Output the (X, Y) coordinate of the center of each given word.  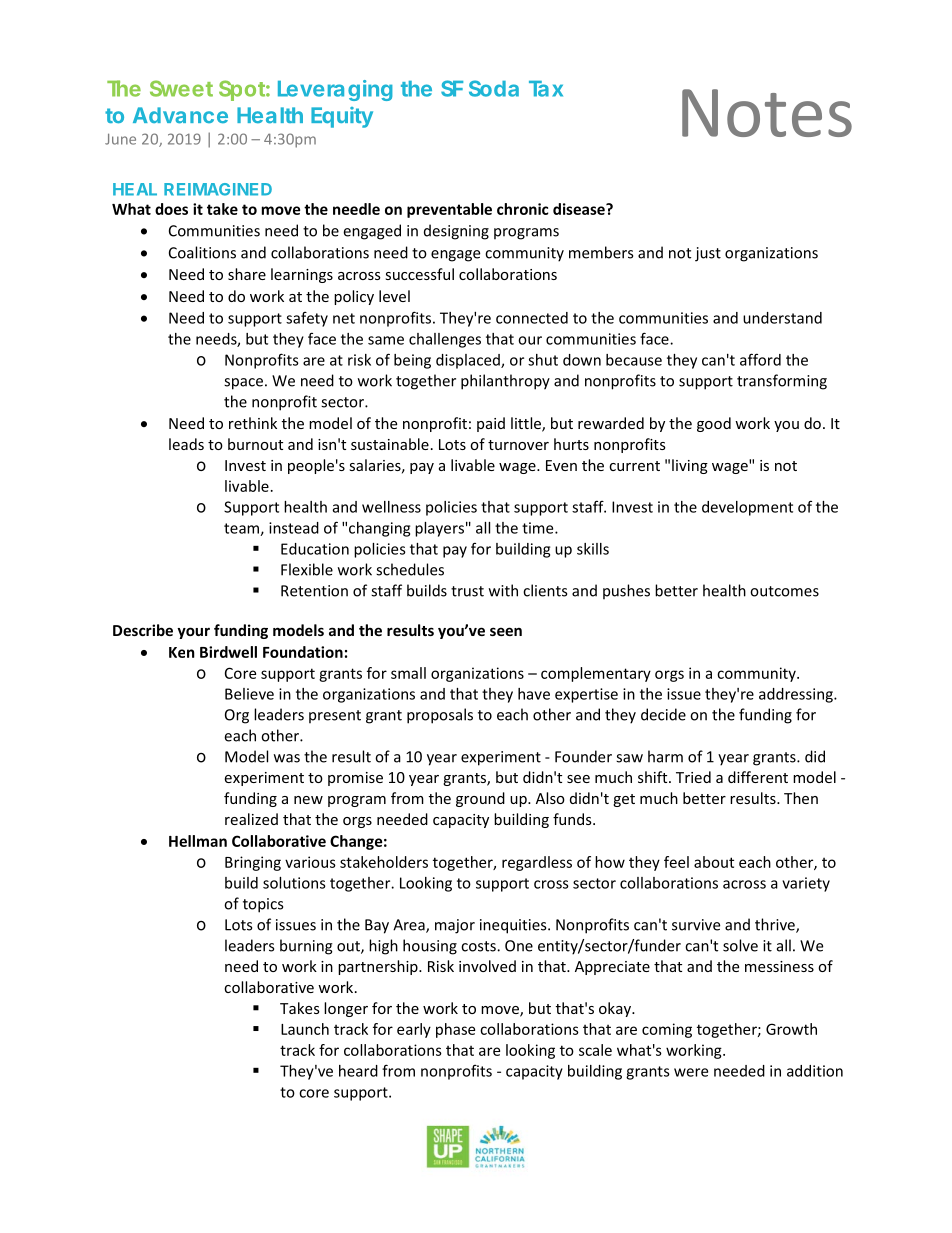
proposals (440, 716)
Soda (494, 88)
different (758, 777)
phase (455, 1030)
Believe (249, 694)
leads (186, 444)
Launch (305, 1029)
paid (491, 424)
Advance (180, 115)
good (714, 424)
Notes (767, 113)
